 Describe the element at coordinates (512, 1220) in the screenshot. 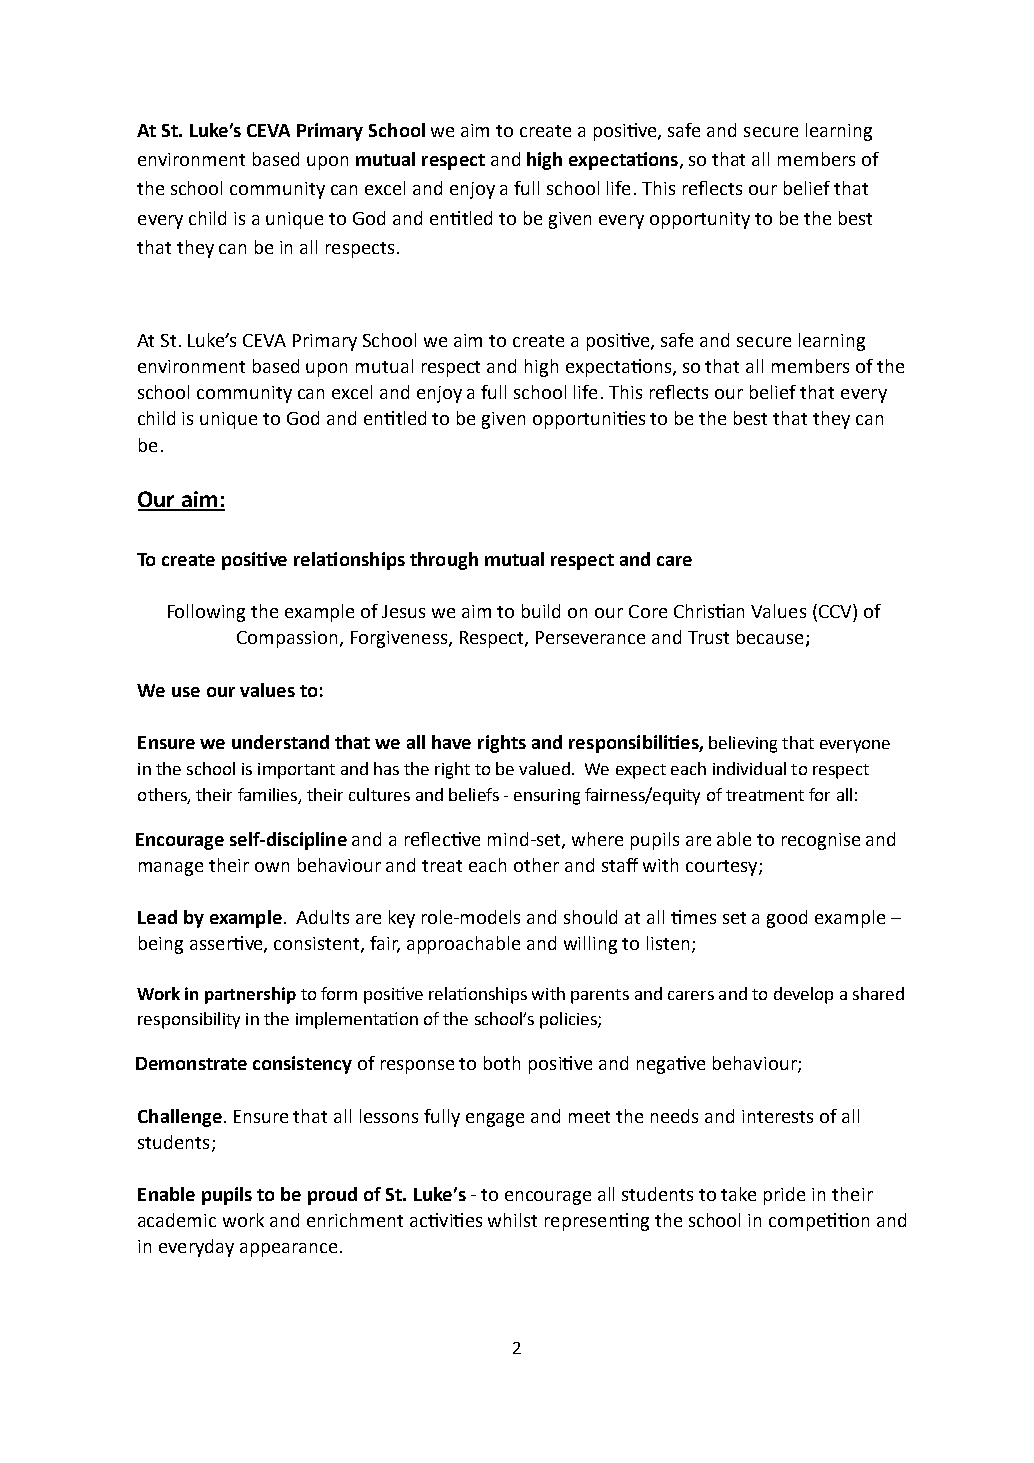

I see `whilst` at that location.
